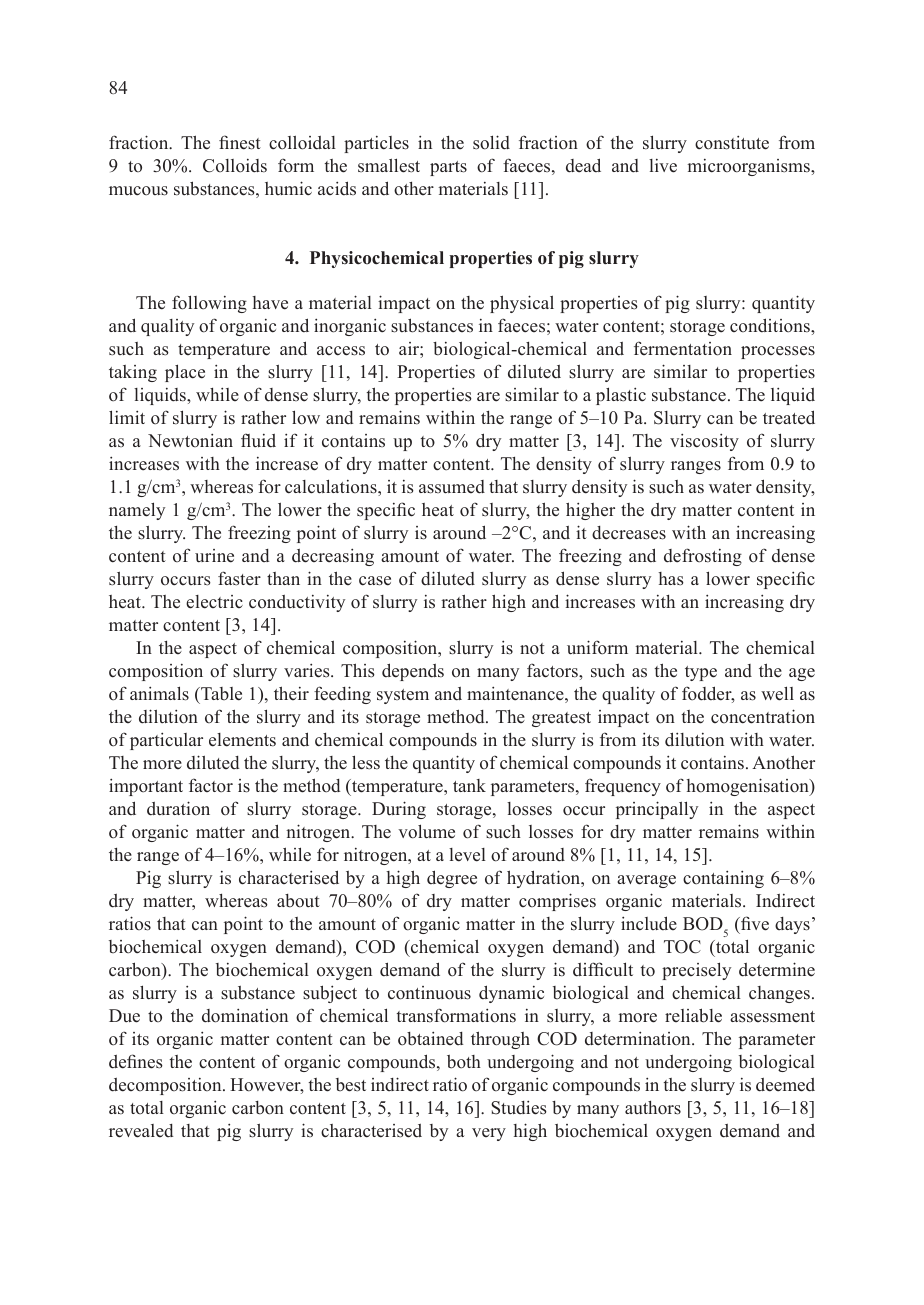 The height and width of the screenshot is (1305, 924). Describe the element at coordinates (141, 1131) in the screenshot. I see `revealed` at that location.
